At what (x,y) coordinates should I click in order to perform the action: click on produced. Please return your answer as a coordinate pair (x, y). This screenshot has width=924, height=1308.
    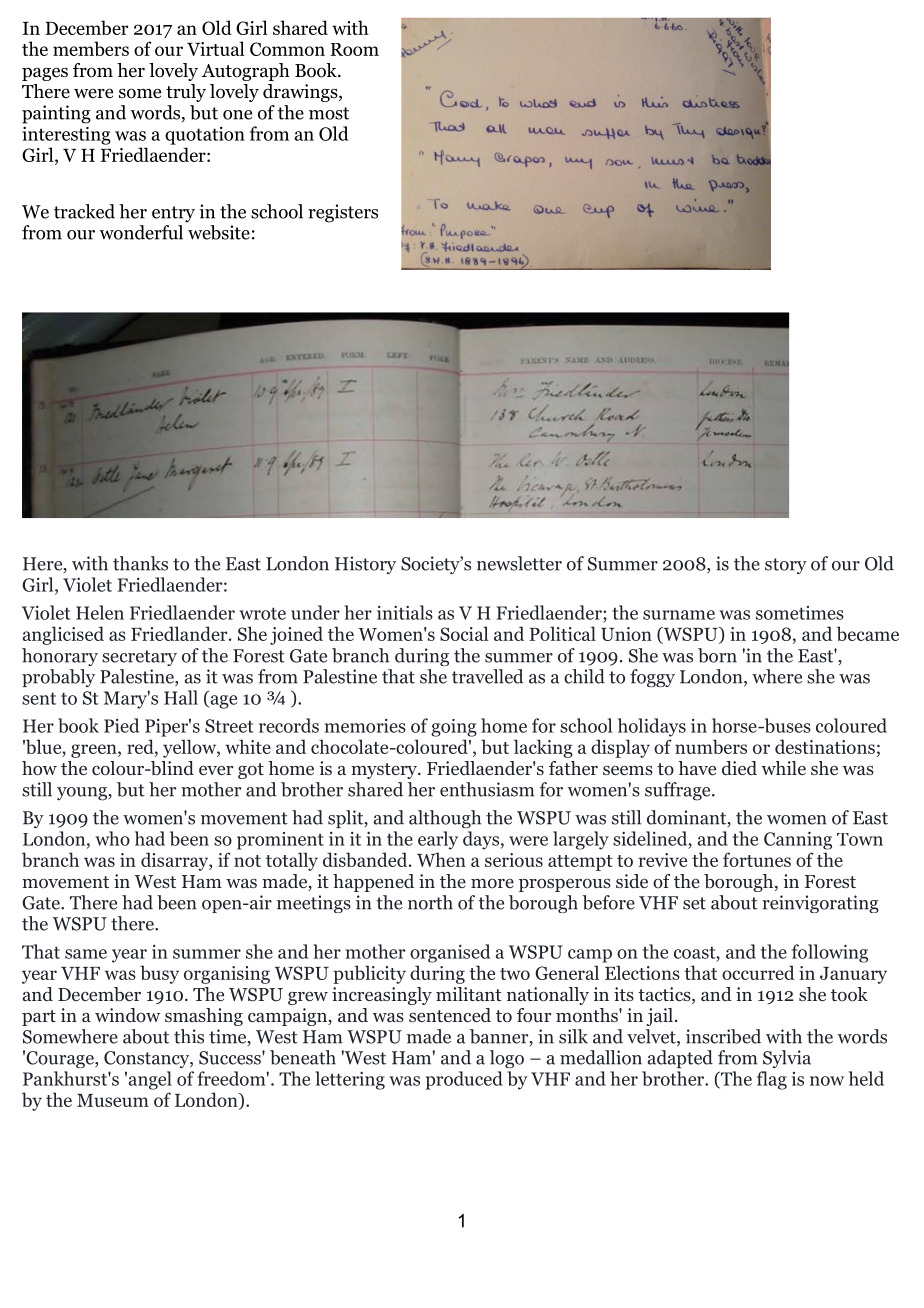
    Looking at the image, I should click on (464, 1080).
